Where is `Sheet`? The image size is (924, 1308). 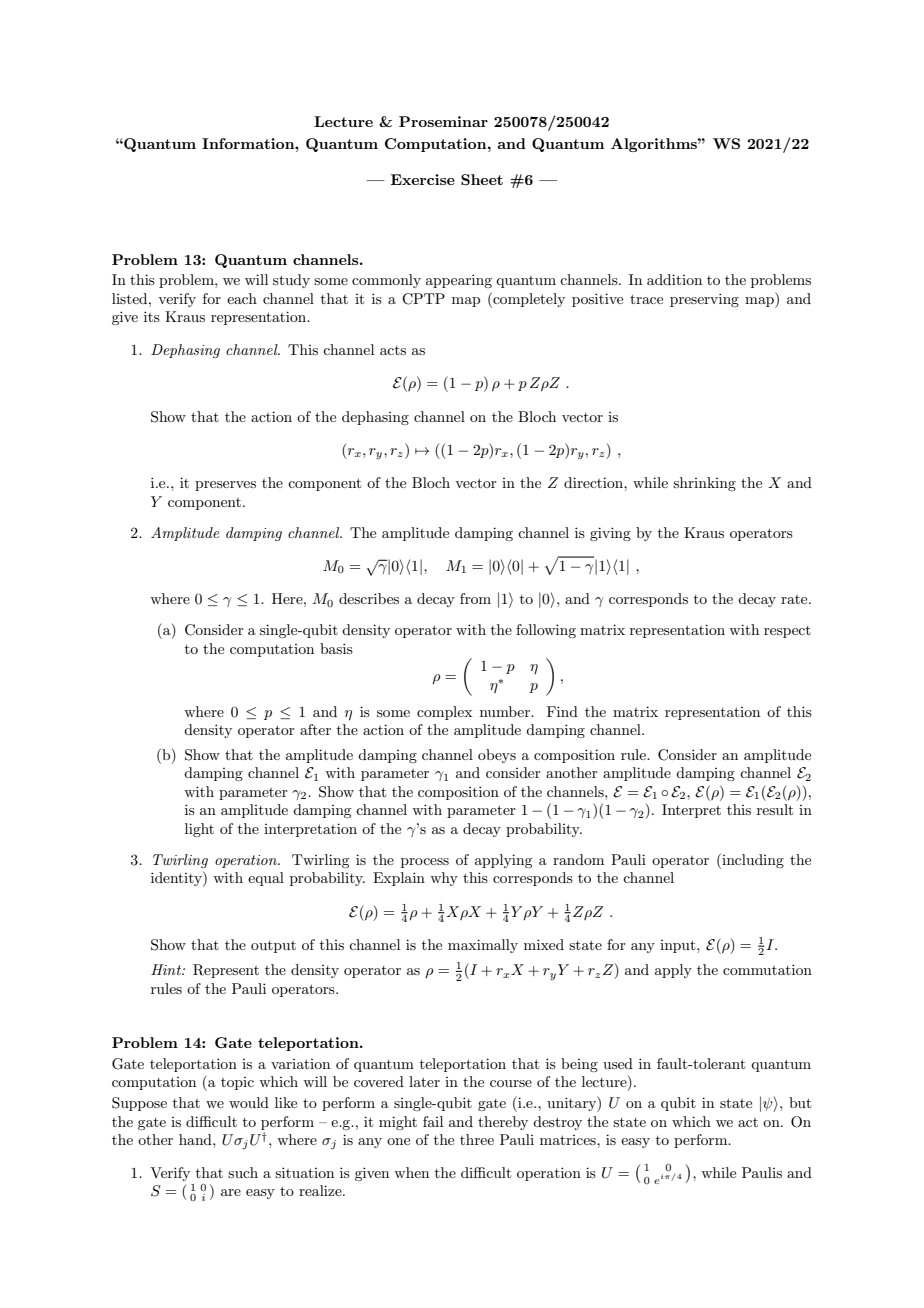
Sheet is located at coordinates (482, 179).
